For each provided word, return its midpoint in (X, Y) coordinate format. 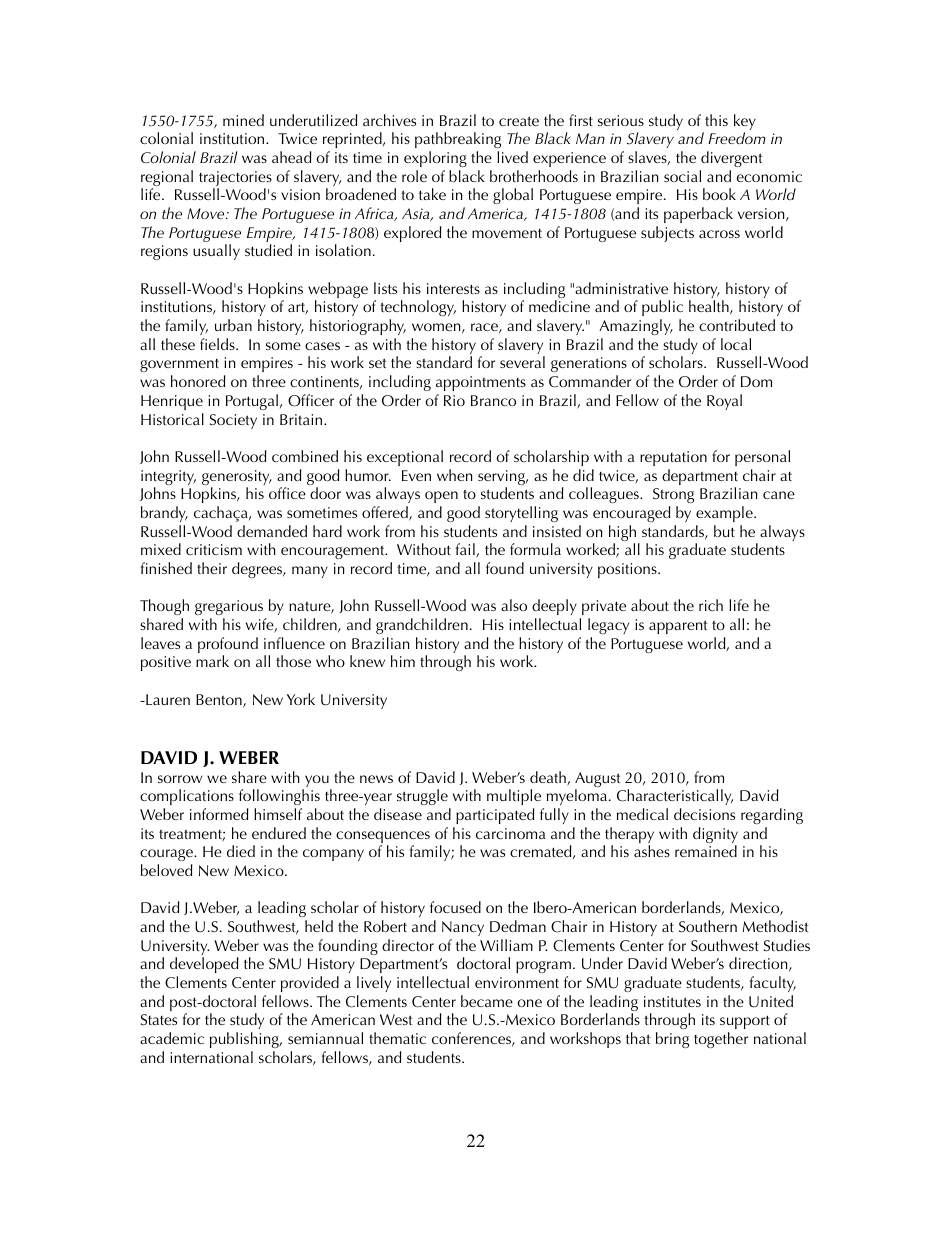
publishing (245, 1040)
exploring (435, 159)
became (487, 1001)
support (745, 1024)
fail (466, 550)
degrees (258, 570)
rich (711, 605)
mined (243, 120)
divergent (731, 159)
